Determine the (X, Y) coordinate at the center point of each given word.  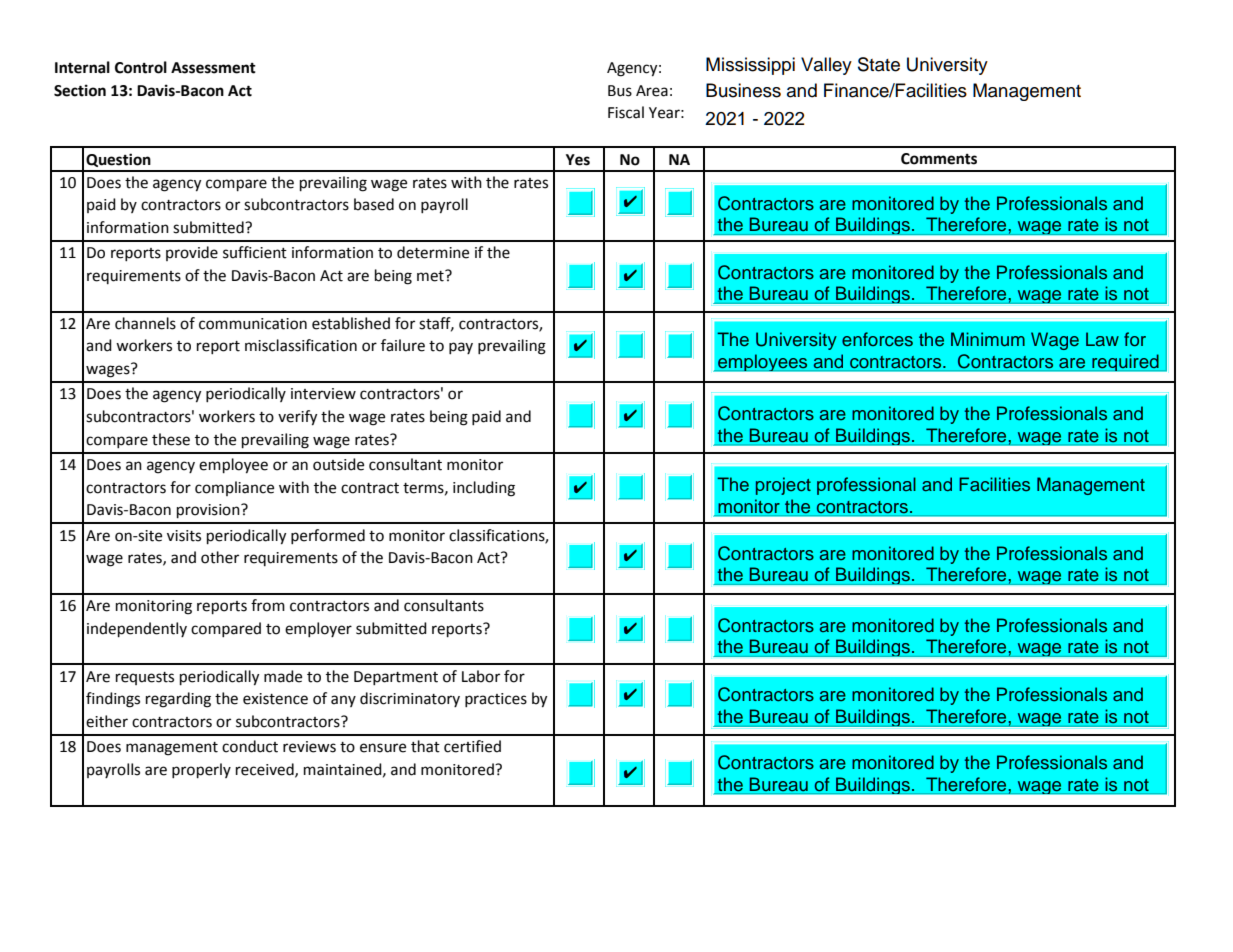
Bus (620, 91)
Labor (481, 676)
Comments (939, 159)
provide (192, 253)
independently (137, 630)
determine (433, 252)
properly (201, 771)
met (431, 276)
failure (403, 345)
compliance (234, 488)
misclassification (301, 345)
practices (496, 700)
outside (338, 464)
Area (652, 91)
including (484, 489)
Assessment (213, 68)
